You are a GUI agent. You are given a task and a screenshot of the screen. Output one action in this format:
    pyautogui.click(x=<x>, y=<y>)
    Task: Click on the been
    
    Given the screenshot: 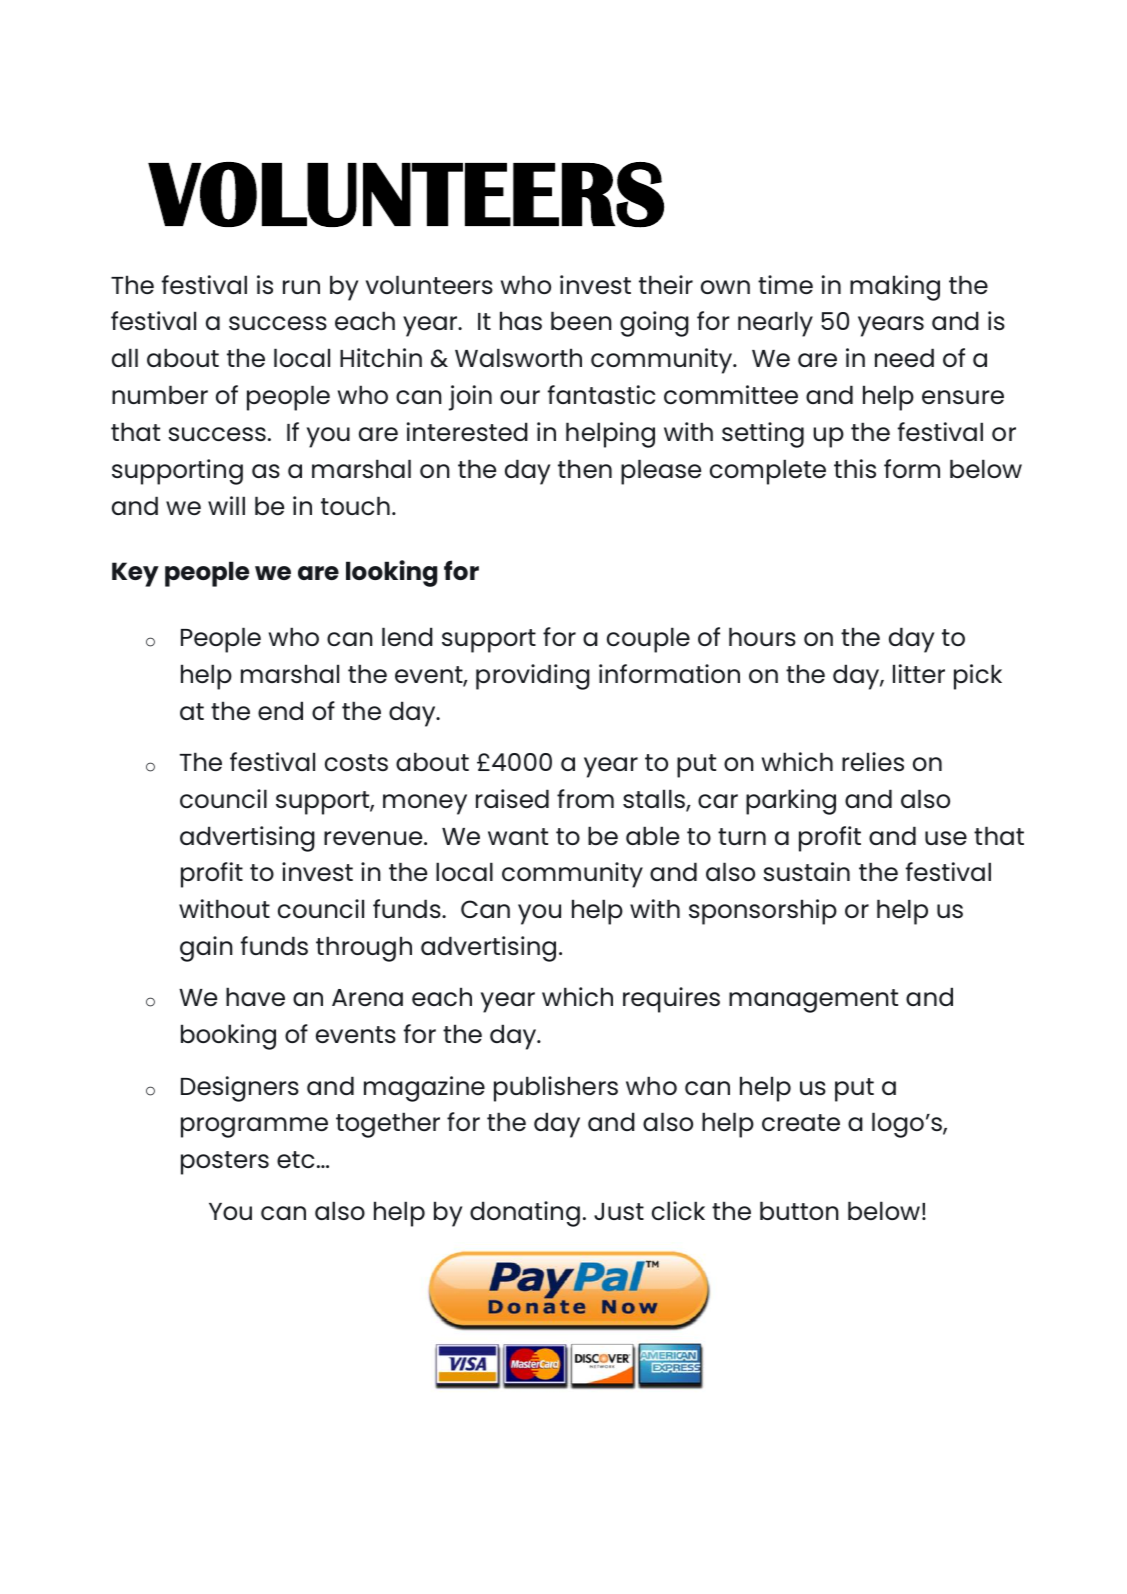 What is the action you would take?
    pyautogui.click(x=581, y=320)
